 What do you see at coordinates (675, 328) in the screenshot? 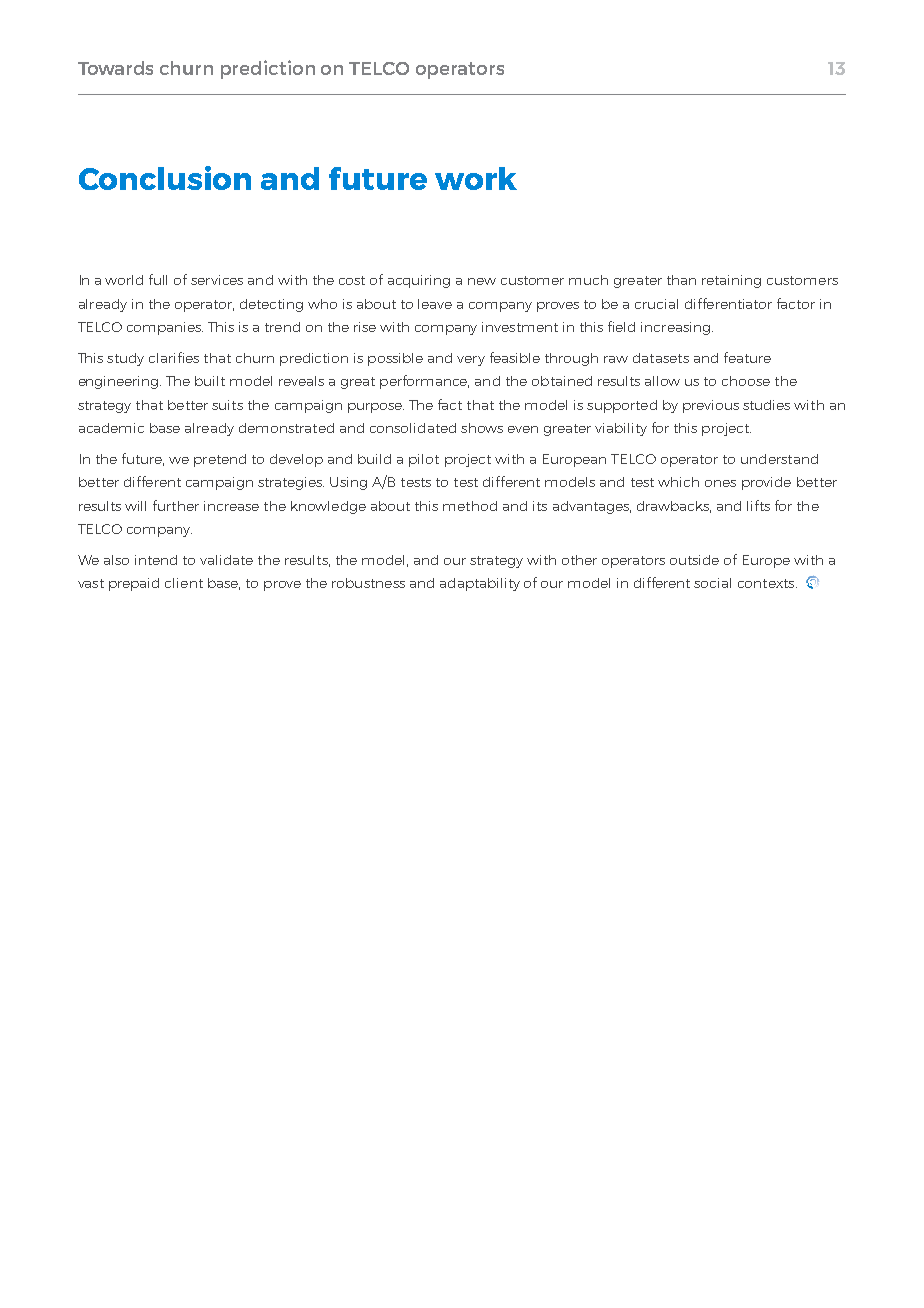
I see `increasing` at bounding box center [675, 328].
